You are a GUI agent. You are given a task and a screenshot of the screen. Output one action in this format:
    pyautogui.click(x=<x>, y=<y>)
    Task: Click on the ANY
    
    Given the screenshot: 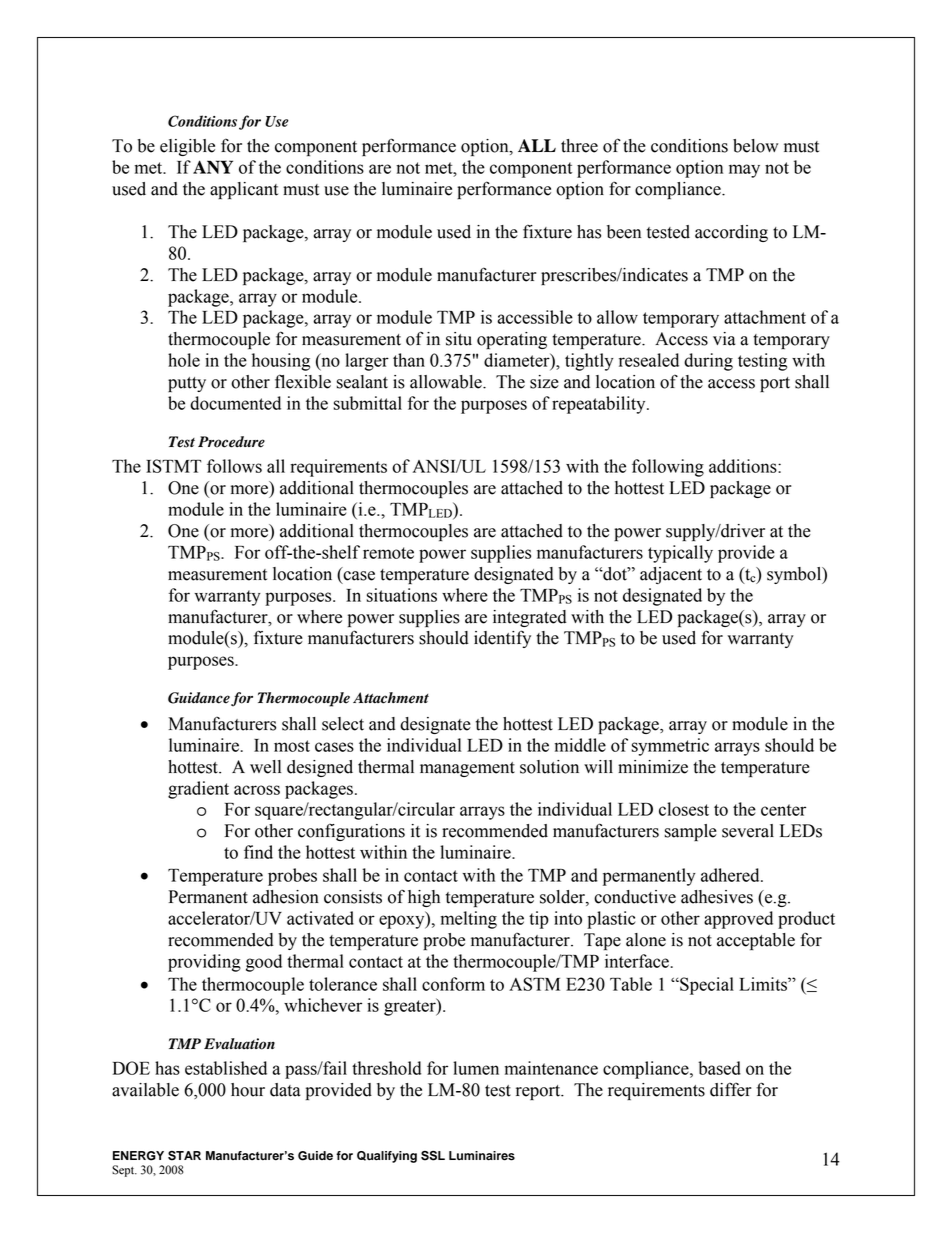 What is the action you would take?
    pyautogui.click(x=213, y=167)
